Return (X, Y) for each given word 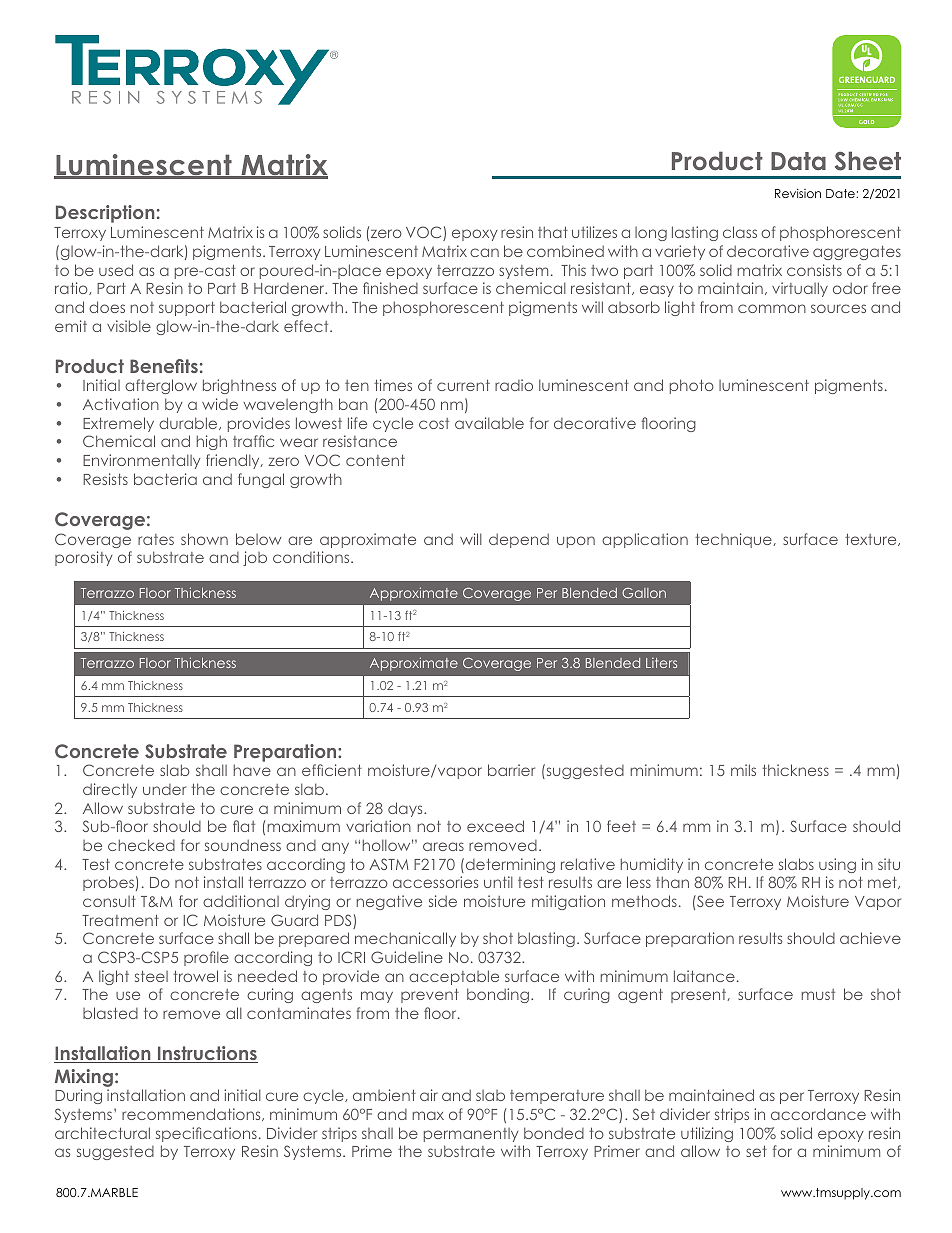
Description (105, 214)
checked (141, 845)
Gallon (644, 593)
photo (692, 386)
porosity (84, 558)
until (498, 882)
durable (189, 423)
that (553, 232)
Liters (661, 663)
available (489, 423)
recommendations (192, 1114)
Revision (798, 193)
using (837, 865)
